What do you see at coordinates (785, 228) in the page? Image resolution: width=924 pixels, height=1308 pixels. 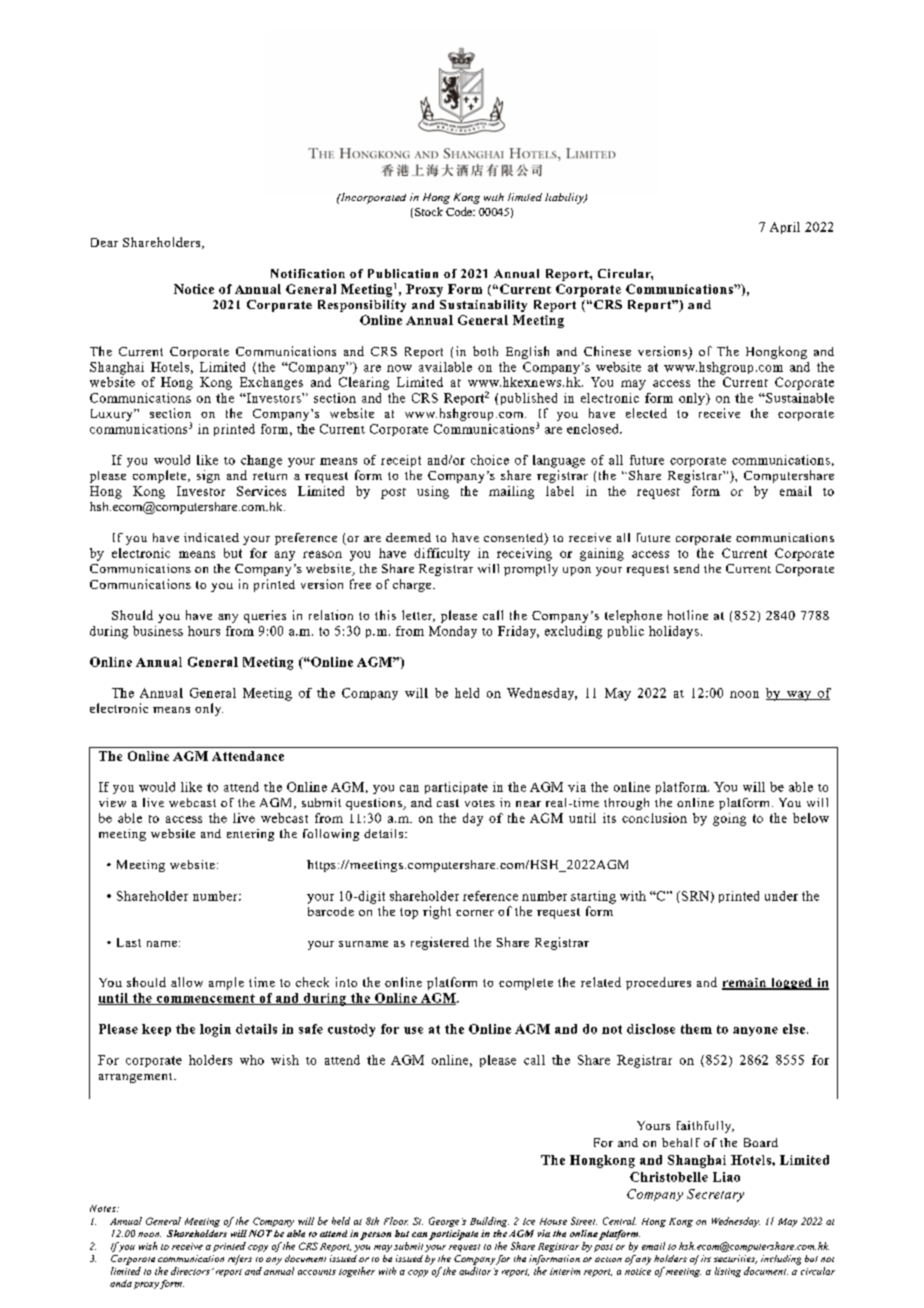 I see `April` at bounding box center [785, 228].
